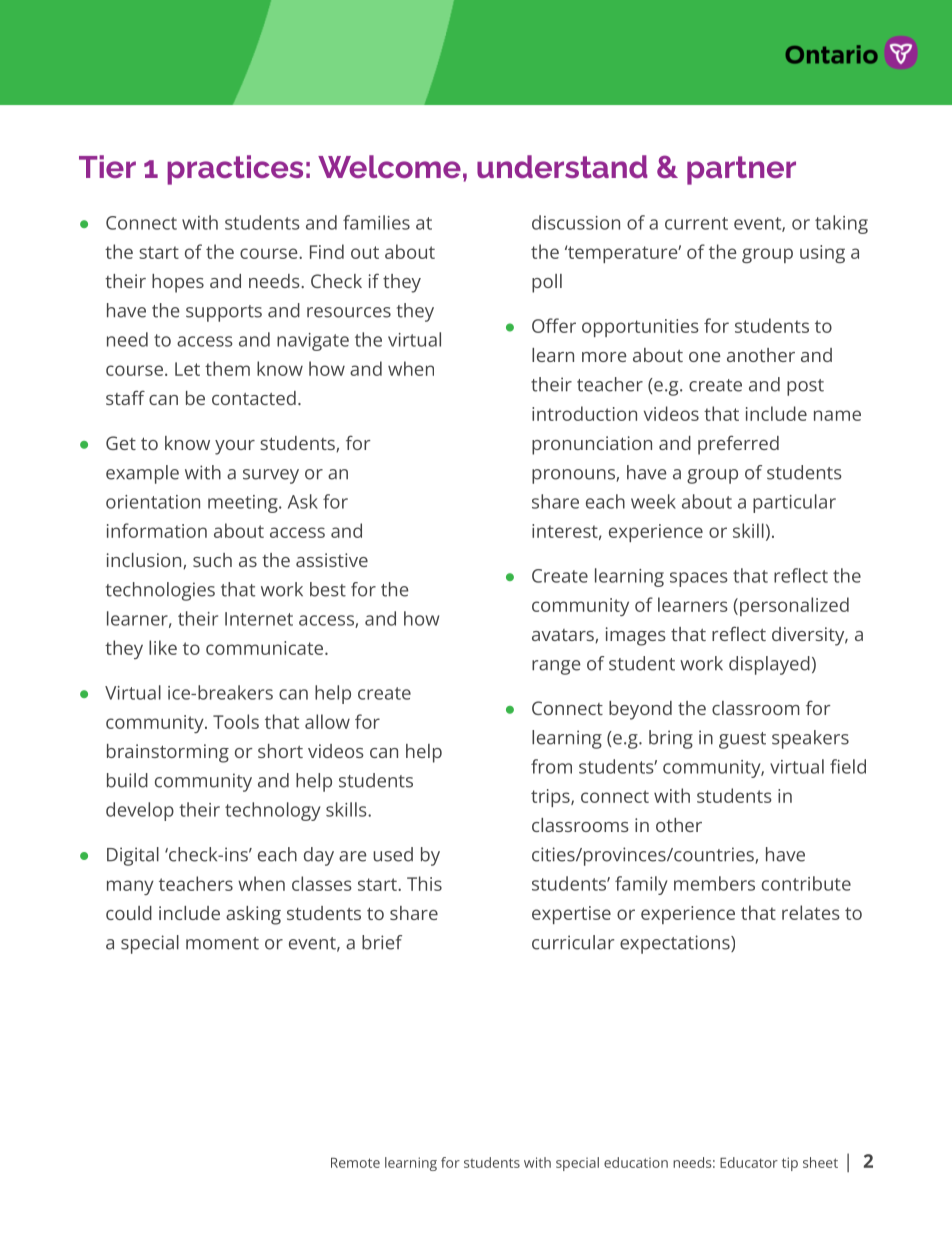 Image resolution: width=952 pixels, height=1233 pixels. Describe the element at coordinates (355, 1163) in the image. I see `Remote` at that location.
